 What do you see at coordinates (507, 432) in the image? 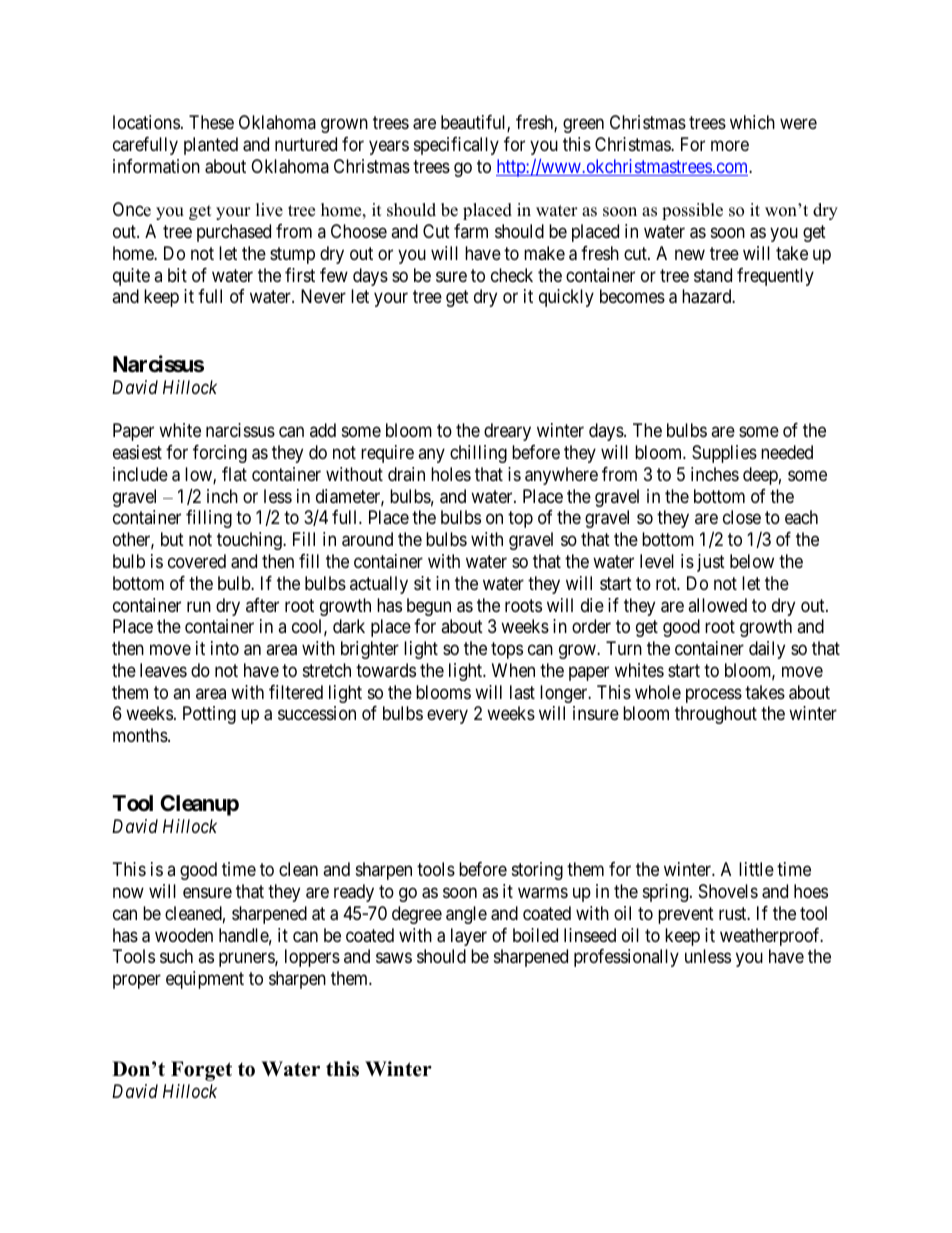
I see `dreary` at bounding box center [507, 432].
